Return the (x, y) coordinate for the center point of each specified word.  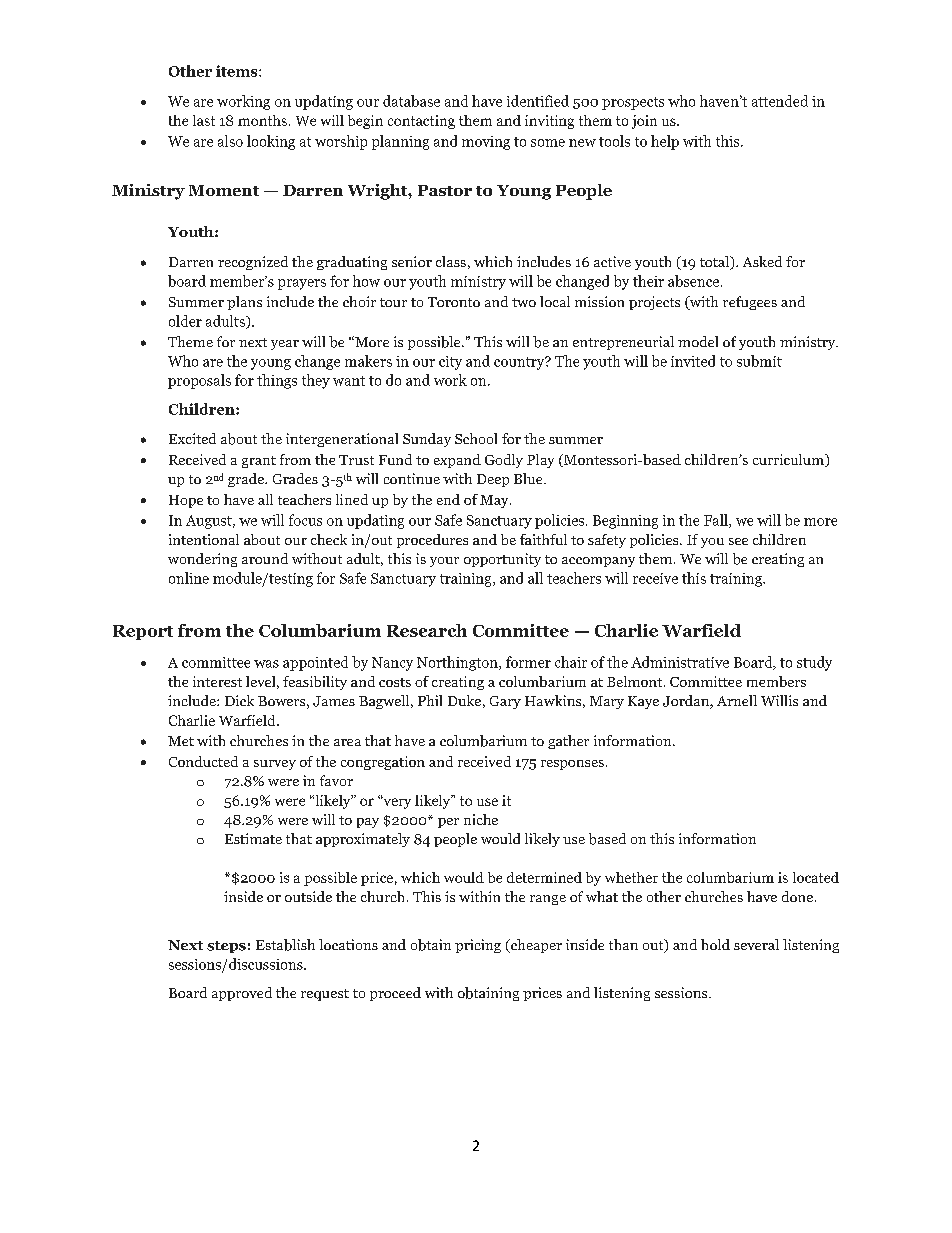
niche (481, 819)
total (716, 263)
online (189, 578)
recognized (253, 263)
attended (780, 101)
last (204, 120)
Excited (192, 438)
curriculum (789, 460)
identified (538, 101)
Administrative (680, 662)
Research (427, 630)
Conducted (203, 761)
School (476, 438)
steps (226, 947)
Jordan (687, 702)
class (451, 261)
